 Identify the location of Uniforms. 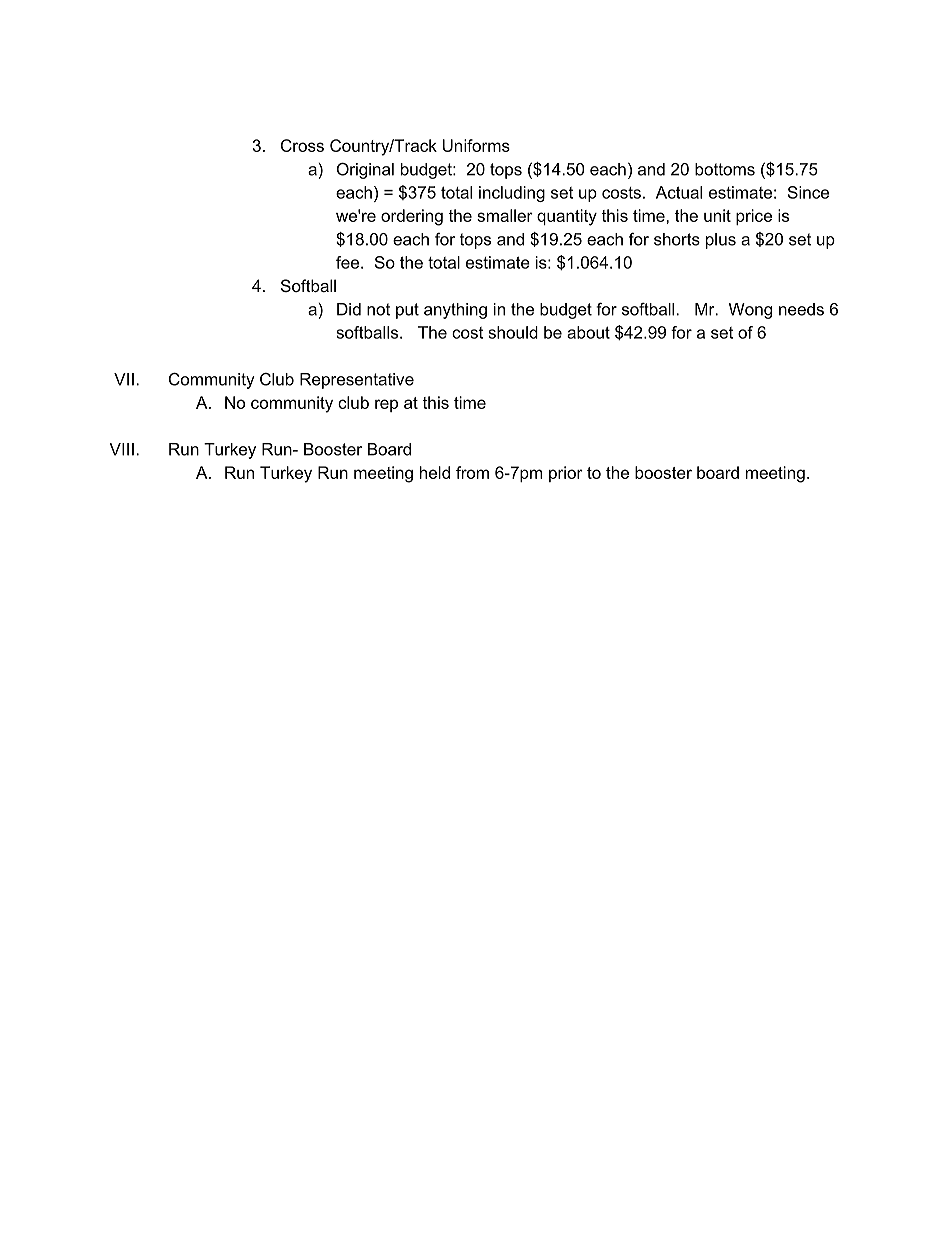
(476, 145).
